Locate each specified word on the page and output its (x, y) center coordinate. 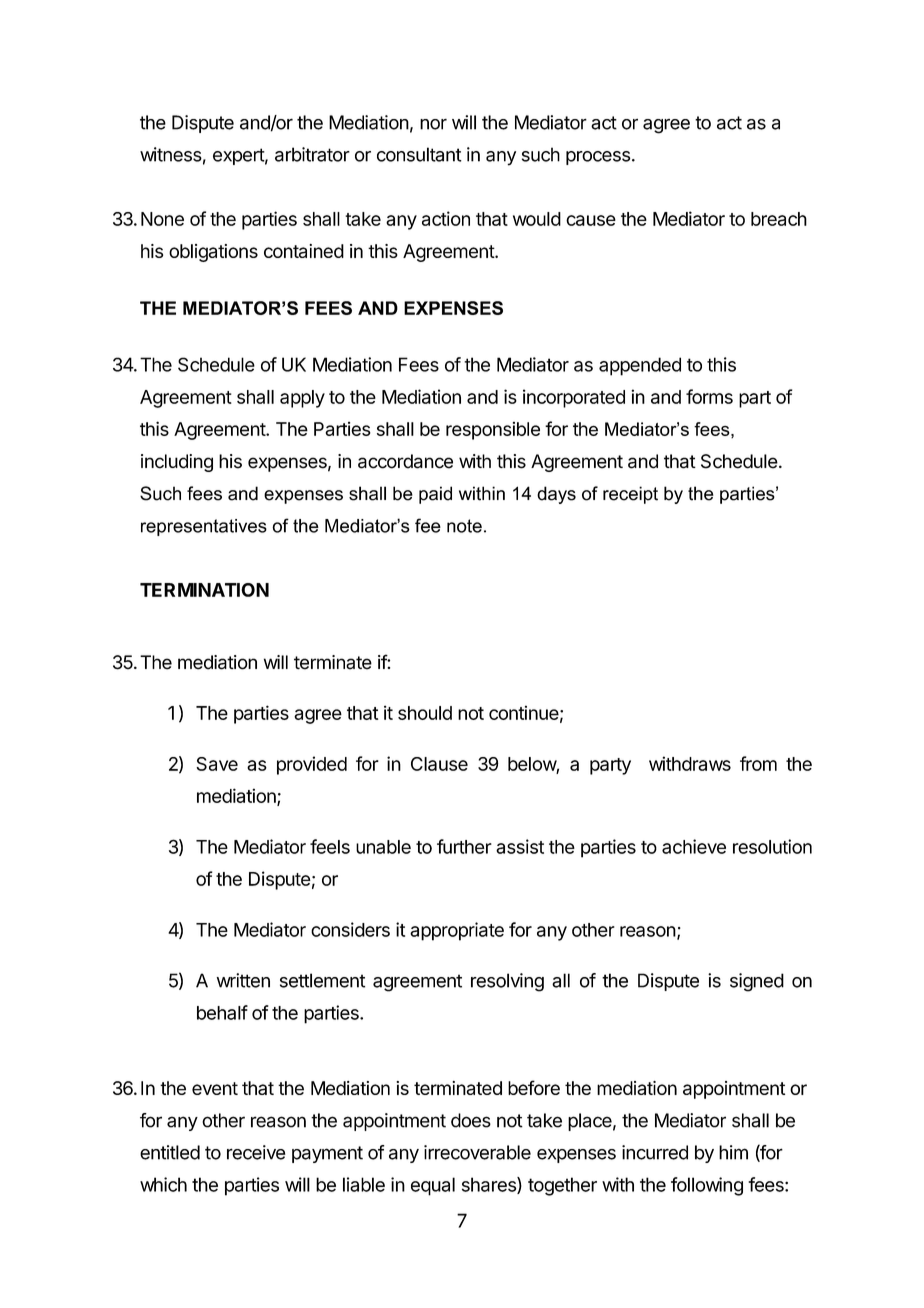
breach (779, 219)
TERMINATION (204, 590)
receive (256, 1152)
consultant (419, 154)
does (471, 1120)
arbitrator (312, 154)
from (758, 763)
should (425, 713)
